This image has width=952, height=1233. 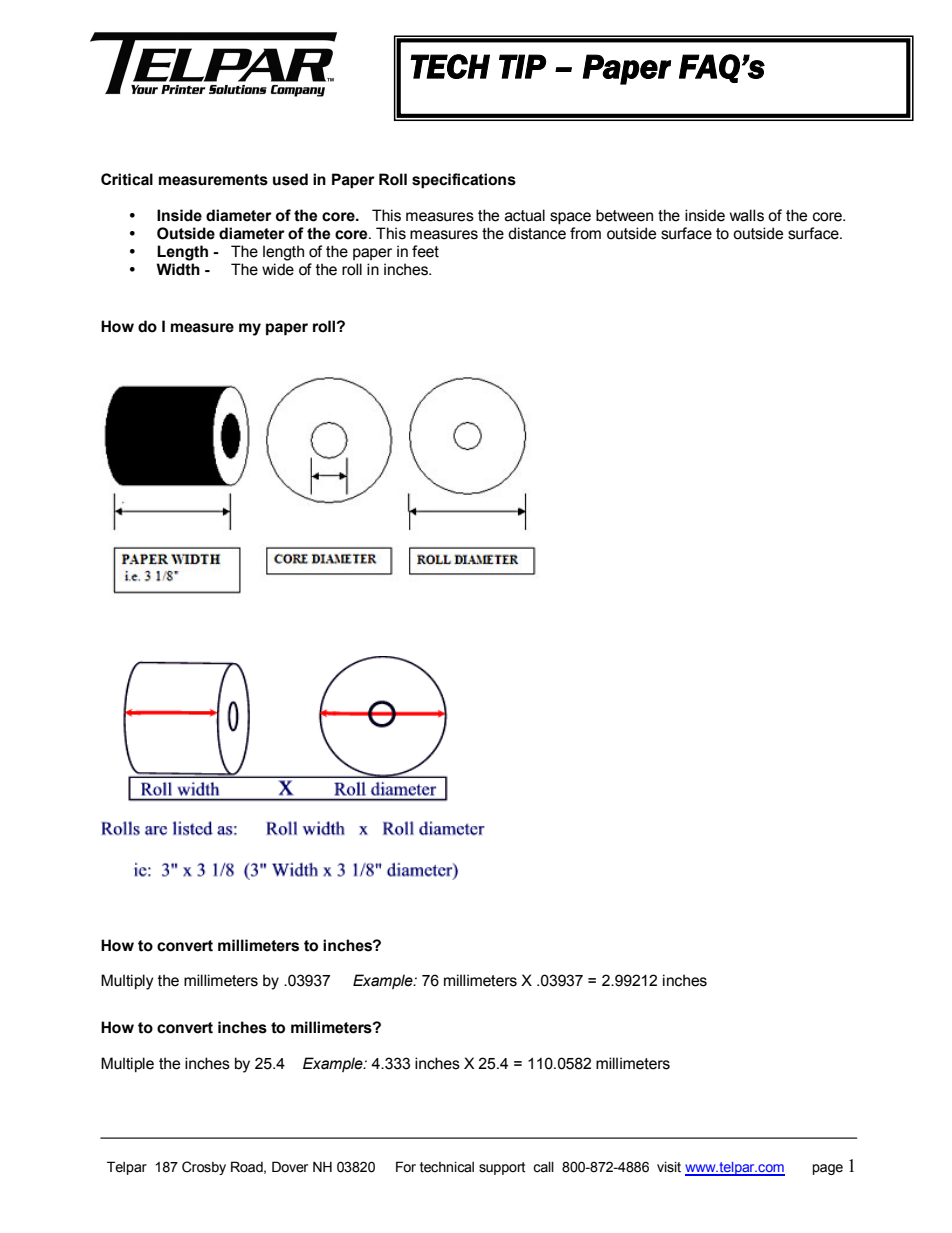 I want to click on from, so click(x=585, y=233).
